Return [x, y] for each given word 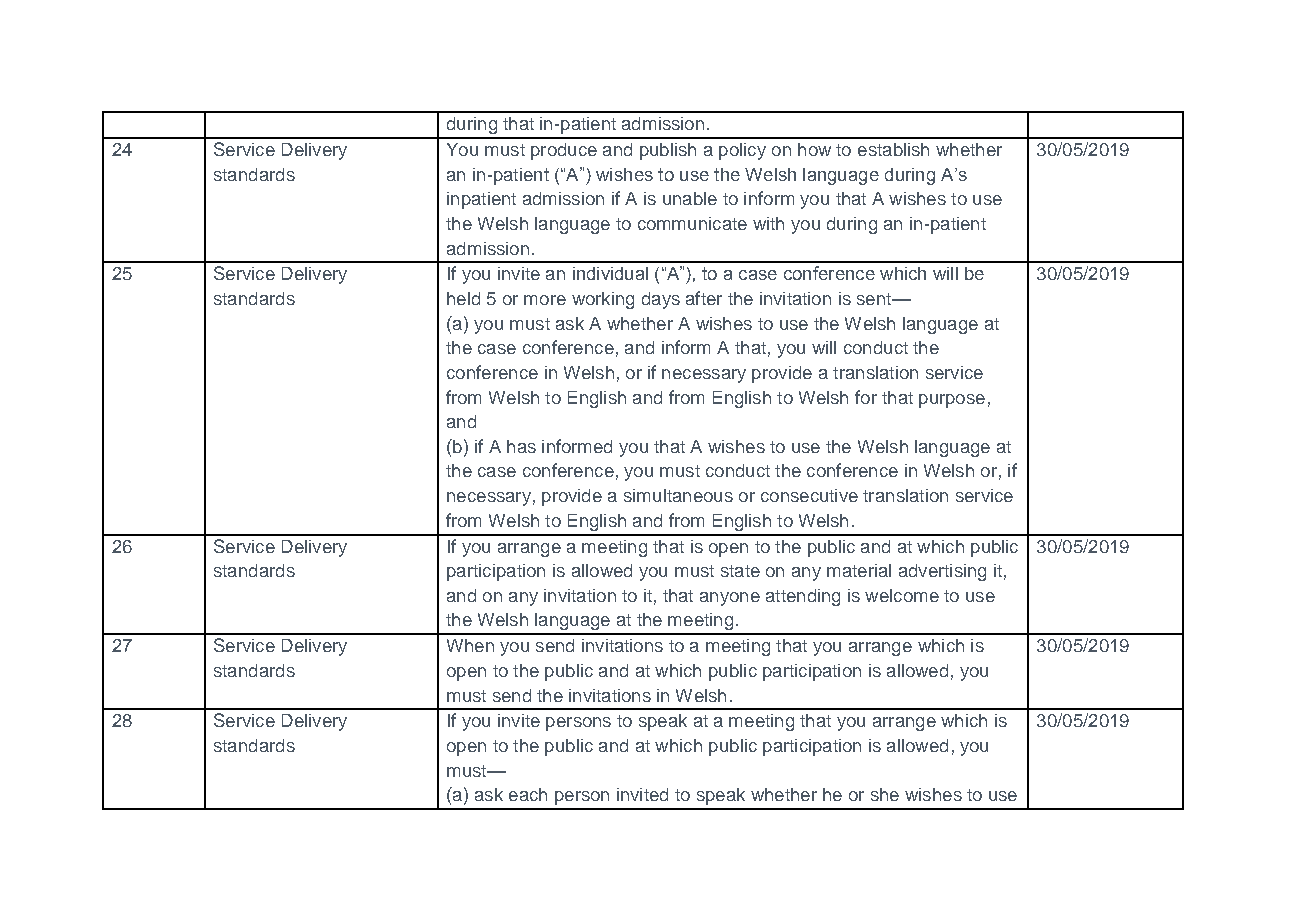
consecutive [809, 495]
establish [893, 149]
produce [564, 151]
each [528, 794]
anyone [730, 599]
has [521, 446]
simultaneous [678, 495]
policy [742, 151]
